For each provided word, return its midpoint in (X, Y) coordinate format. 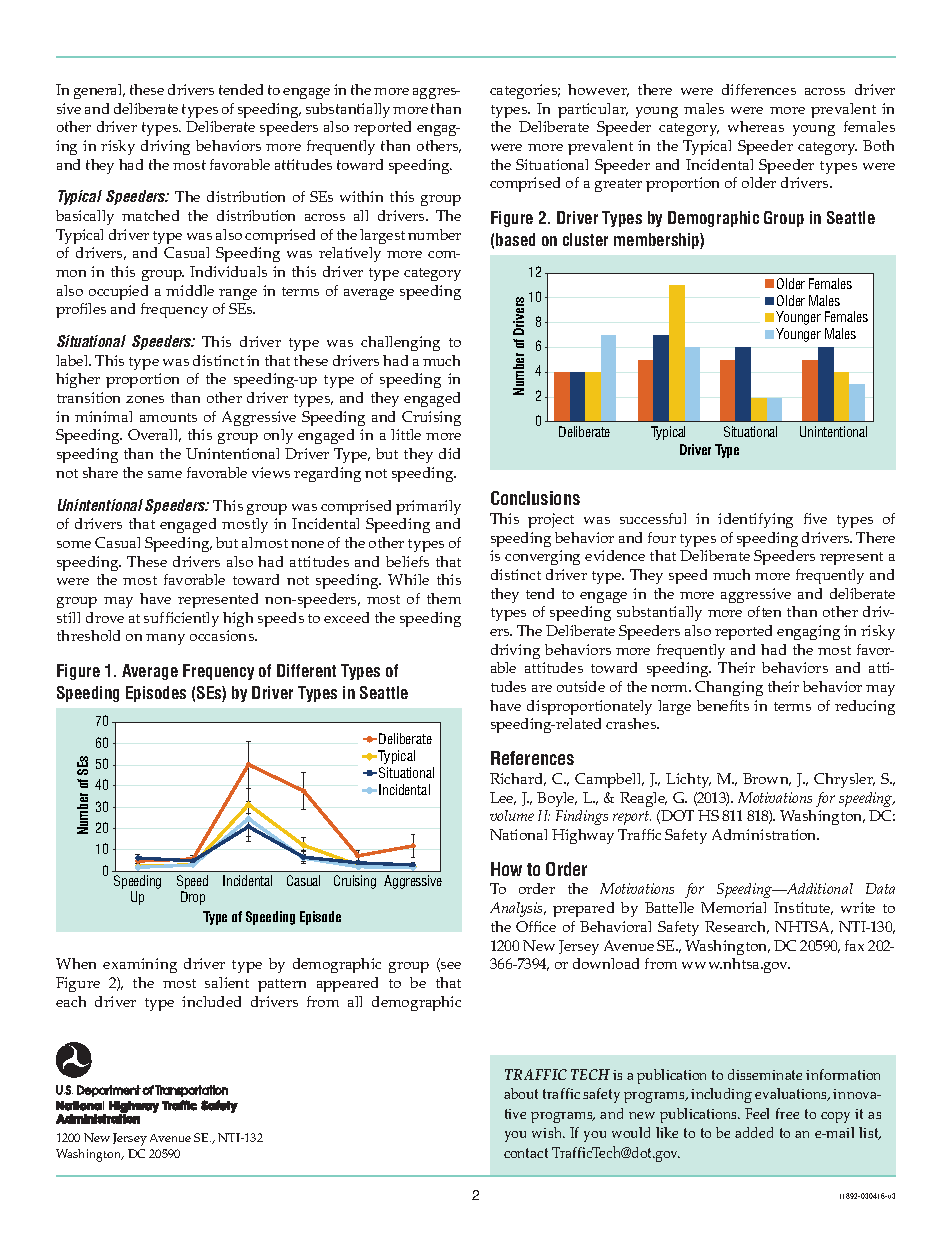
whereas (756, 126)
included (211, 1001)
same (165, 474)
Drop (193, 898)
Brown (767, 779)
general (99, 91)
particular (593, 110)
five (815, 518)
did (449, 453)
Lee (503, 798)
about (521, 1093)
